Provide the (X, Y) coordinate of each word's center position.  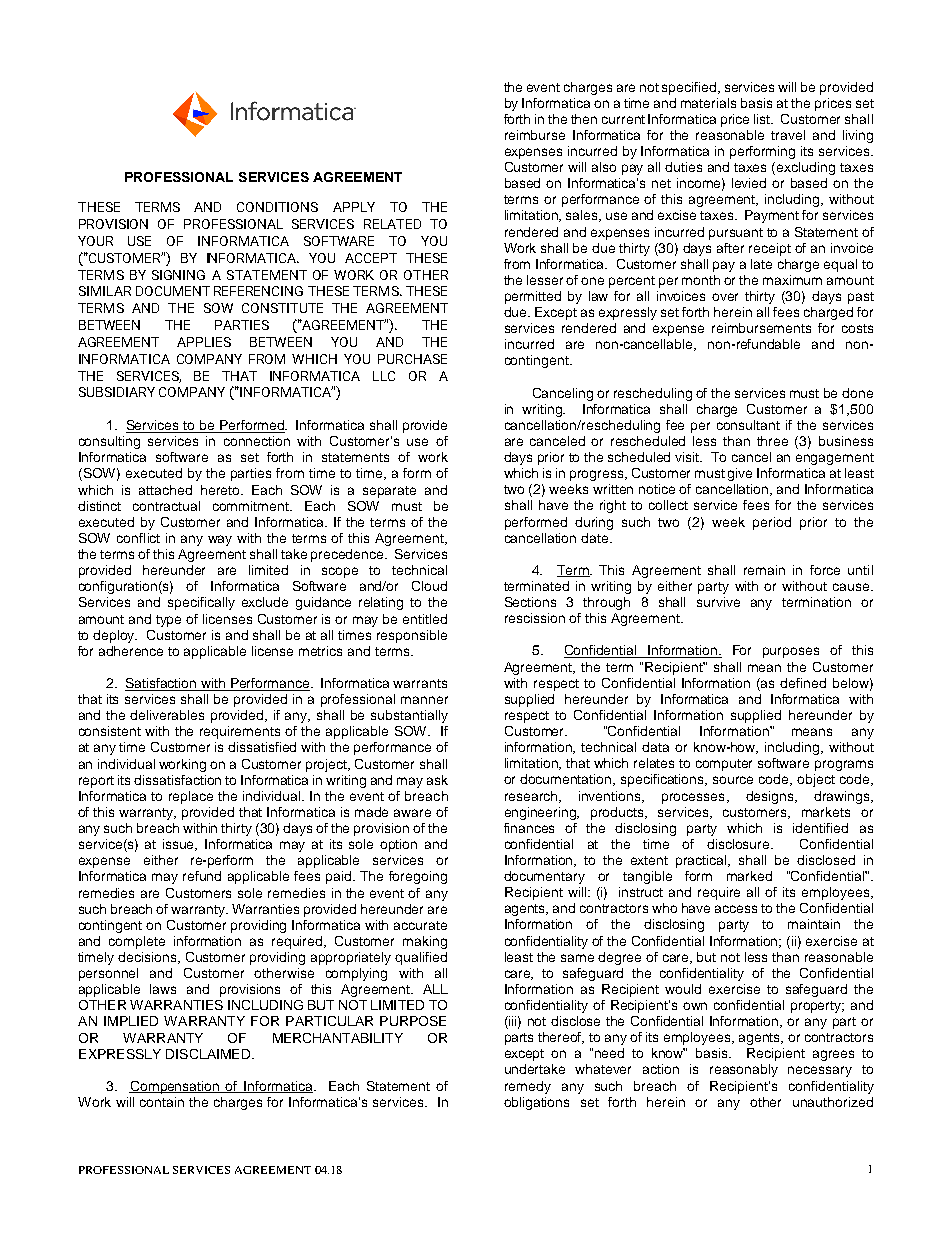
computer (724, 765)
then (584, 119)
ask (437, 780)
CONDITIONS (277, 207)
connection (257, 441)
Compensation (175, 1087)
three (772, 441)
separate (389, 492)
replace (191, 797)
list (763, 119)
